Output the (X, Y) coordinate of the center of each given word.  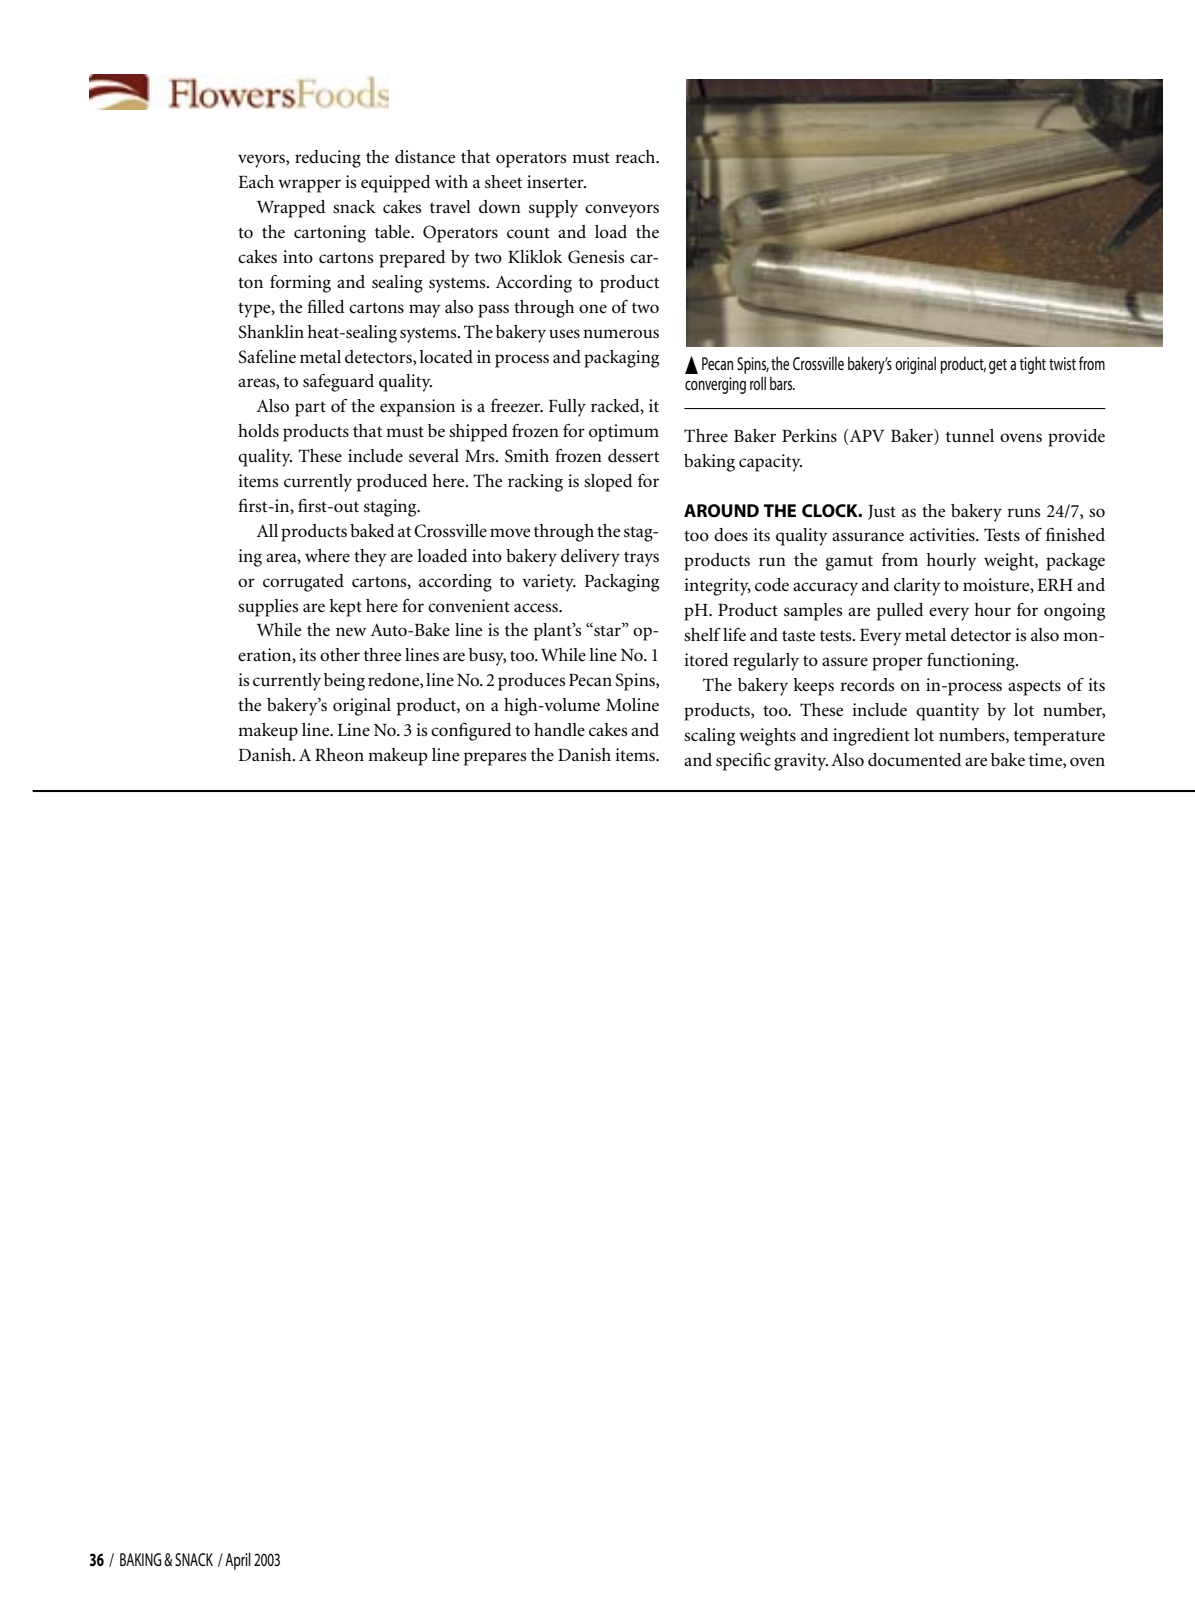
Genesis (596, 257)
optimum (624, 433)
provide (1076, 438)
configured (471, 731)
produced (392, 483)
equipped (395, 184)
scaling (709, 737)
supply (553, 209)
